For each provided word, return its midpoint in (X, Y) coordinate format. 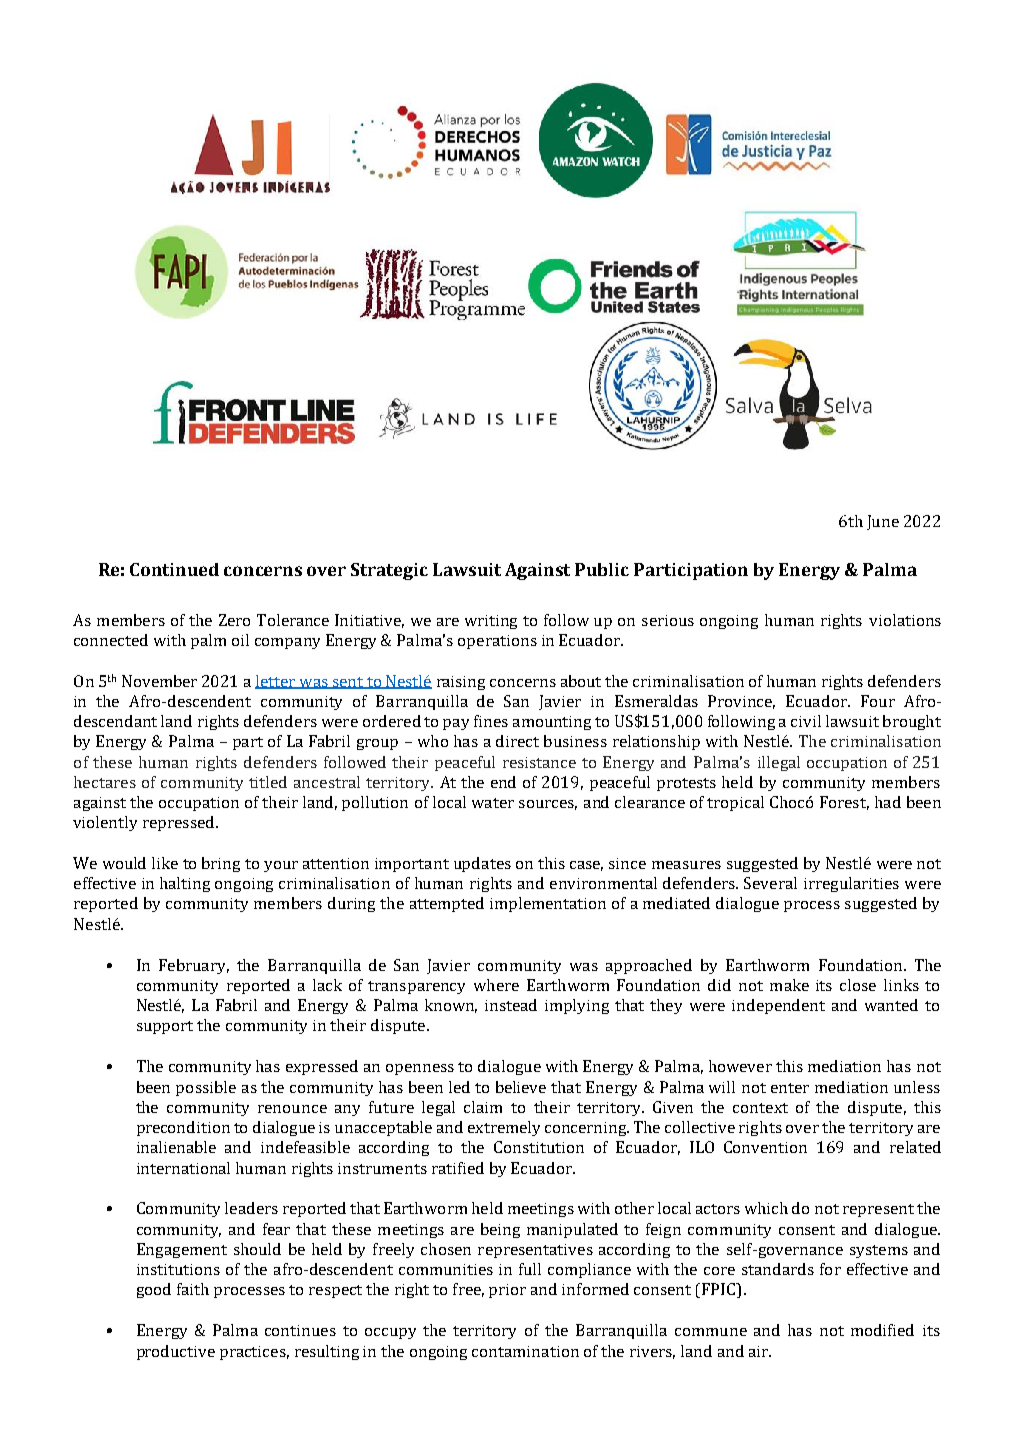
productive (176, 1352)
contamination (525, 1351)
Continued (174, 569)
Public (602, 569)
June (883, 522)
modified (882, 1330)
